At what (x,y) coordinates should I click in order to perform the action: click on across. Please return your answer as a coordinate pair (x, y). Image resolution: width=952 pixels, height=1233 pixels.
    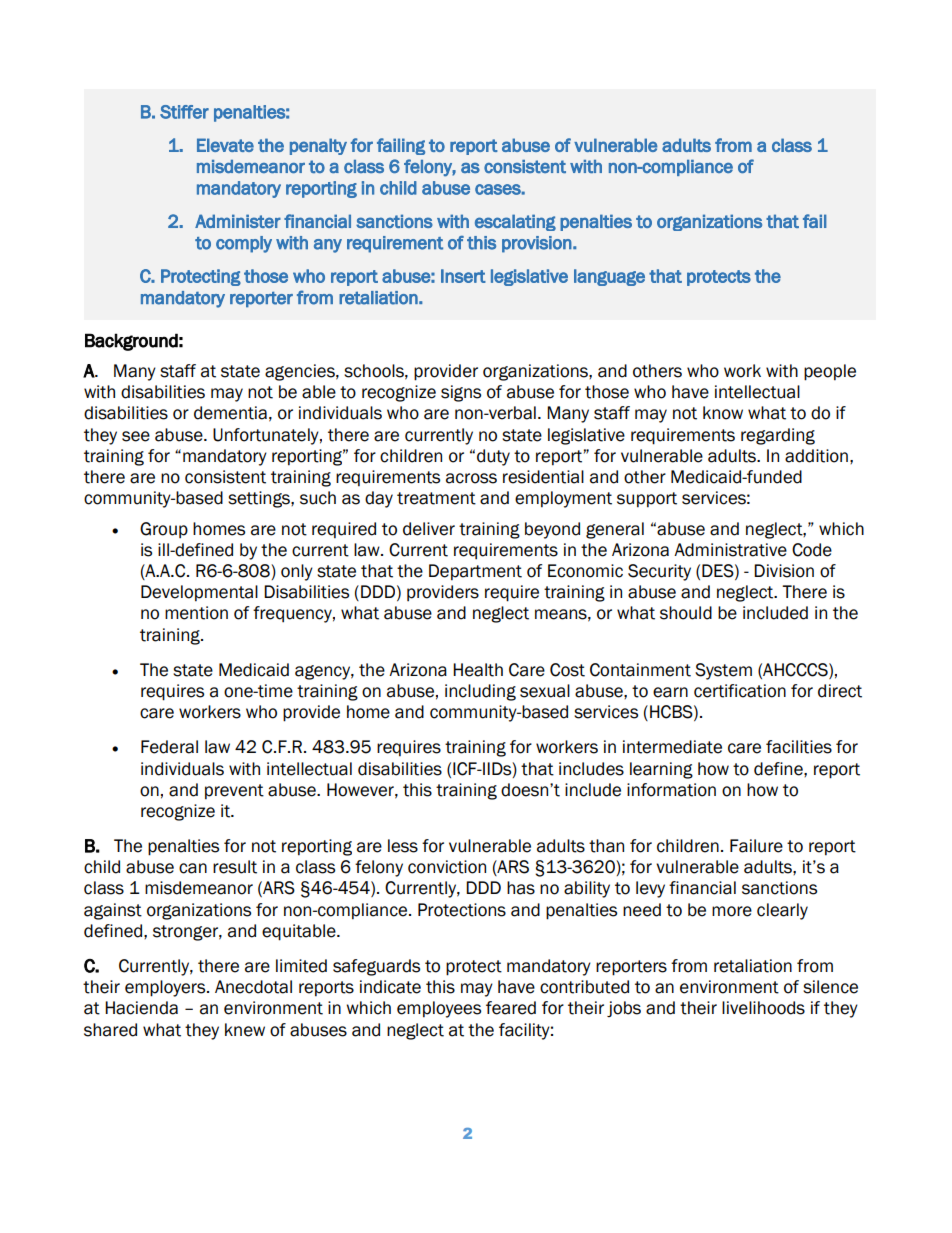
    Looking at the image, I should click on (471, 478).
